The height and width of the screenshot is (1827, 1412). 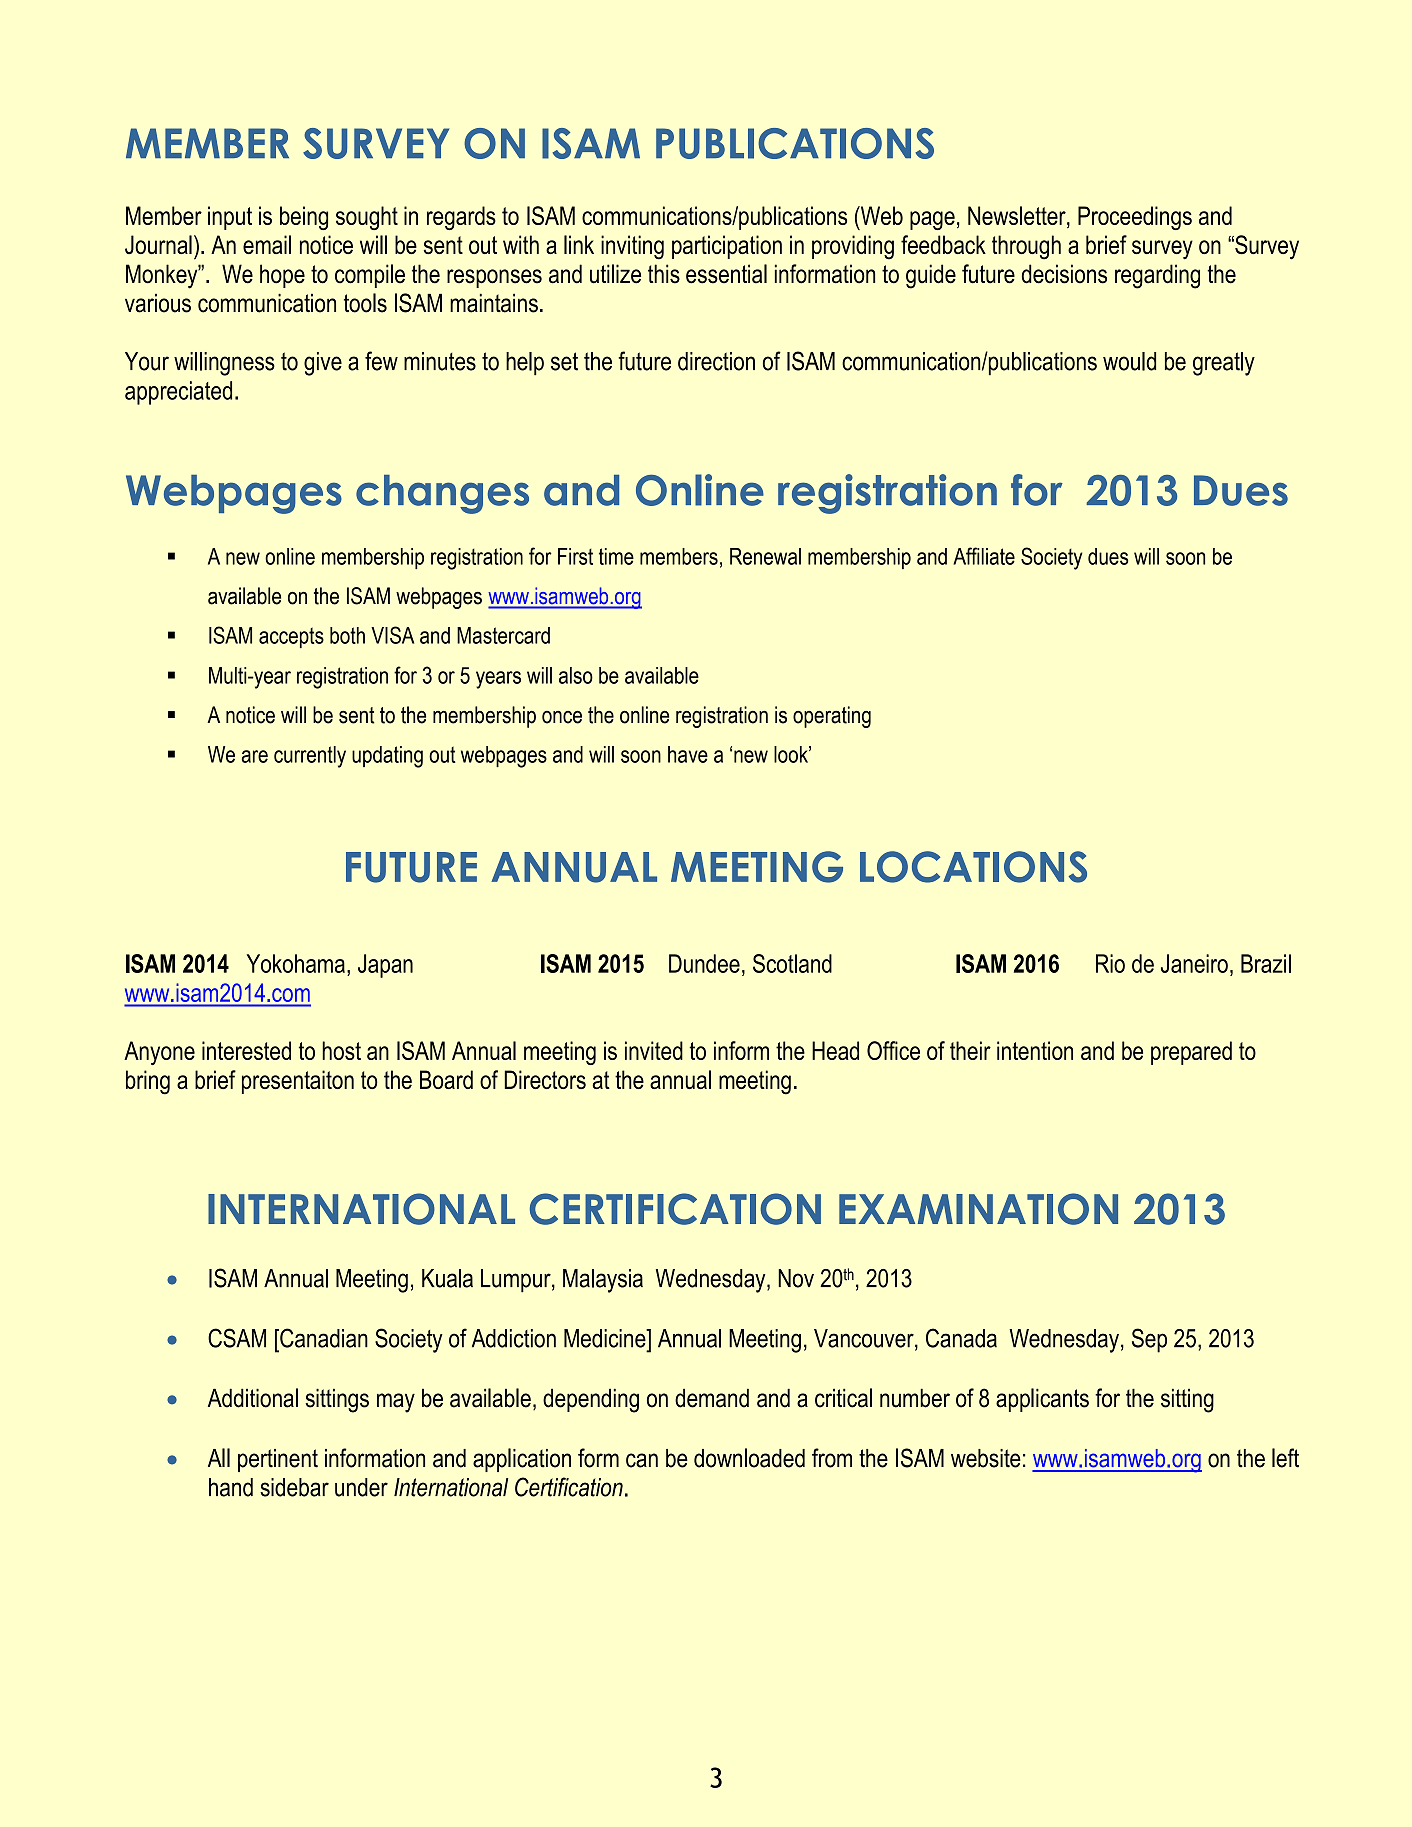 I want to click on pertinent, so click(x=278, y=1460).
